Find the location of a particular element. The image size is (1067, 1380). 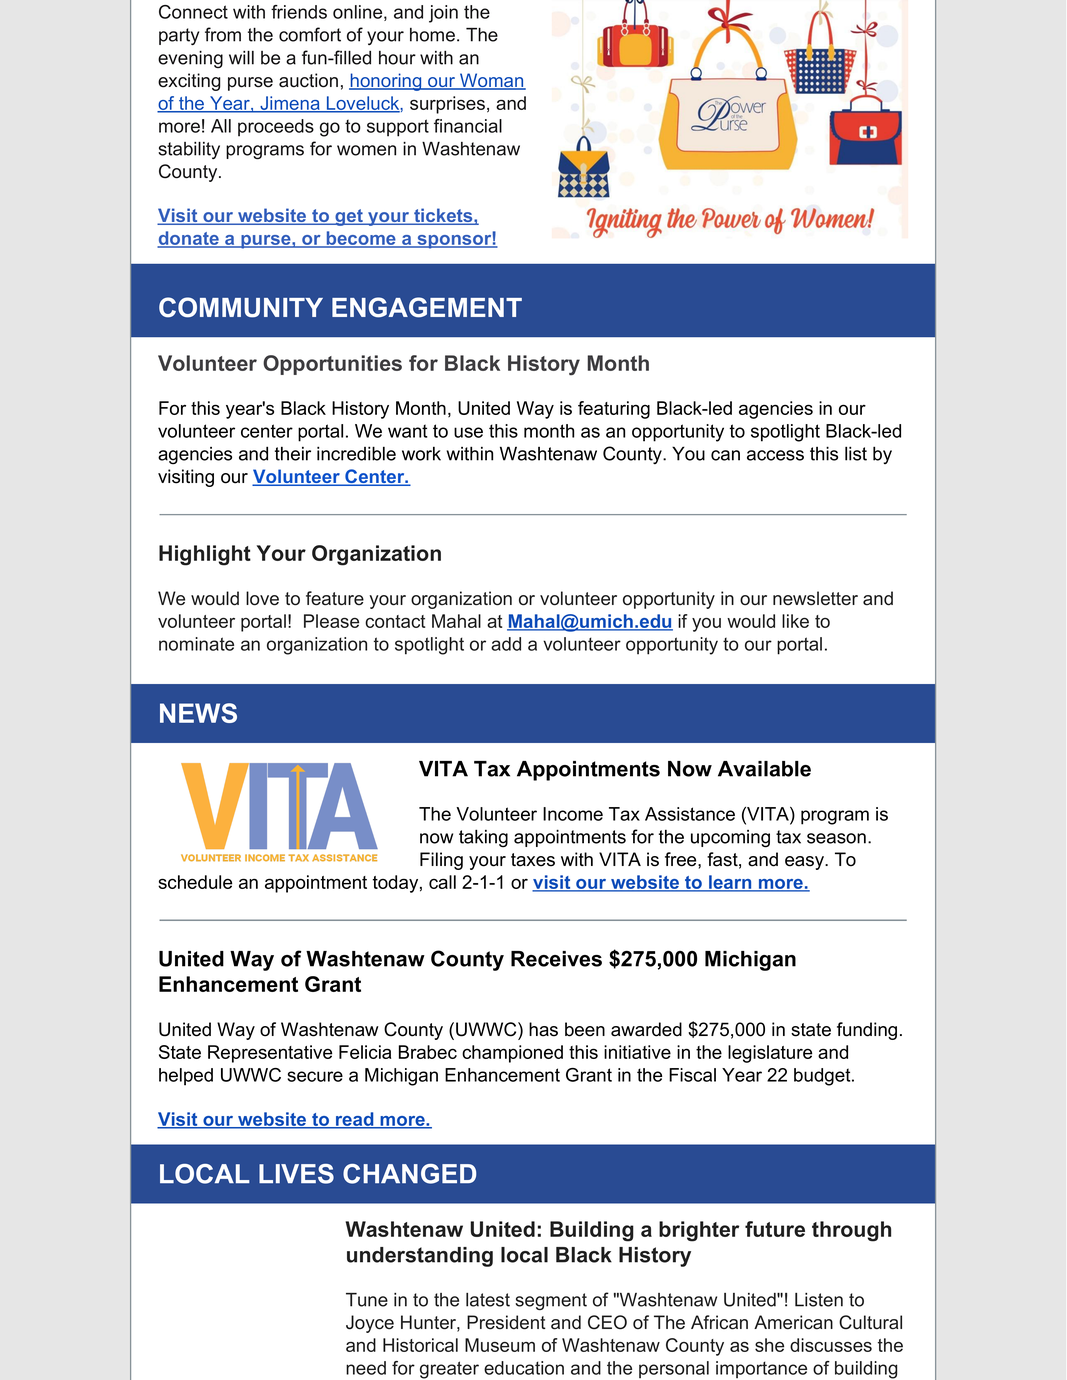

featuring is located at coordinates (614, 410).
